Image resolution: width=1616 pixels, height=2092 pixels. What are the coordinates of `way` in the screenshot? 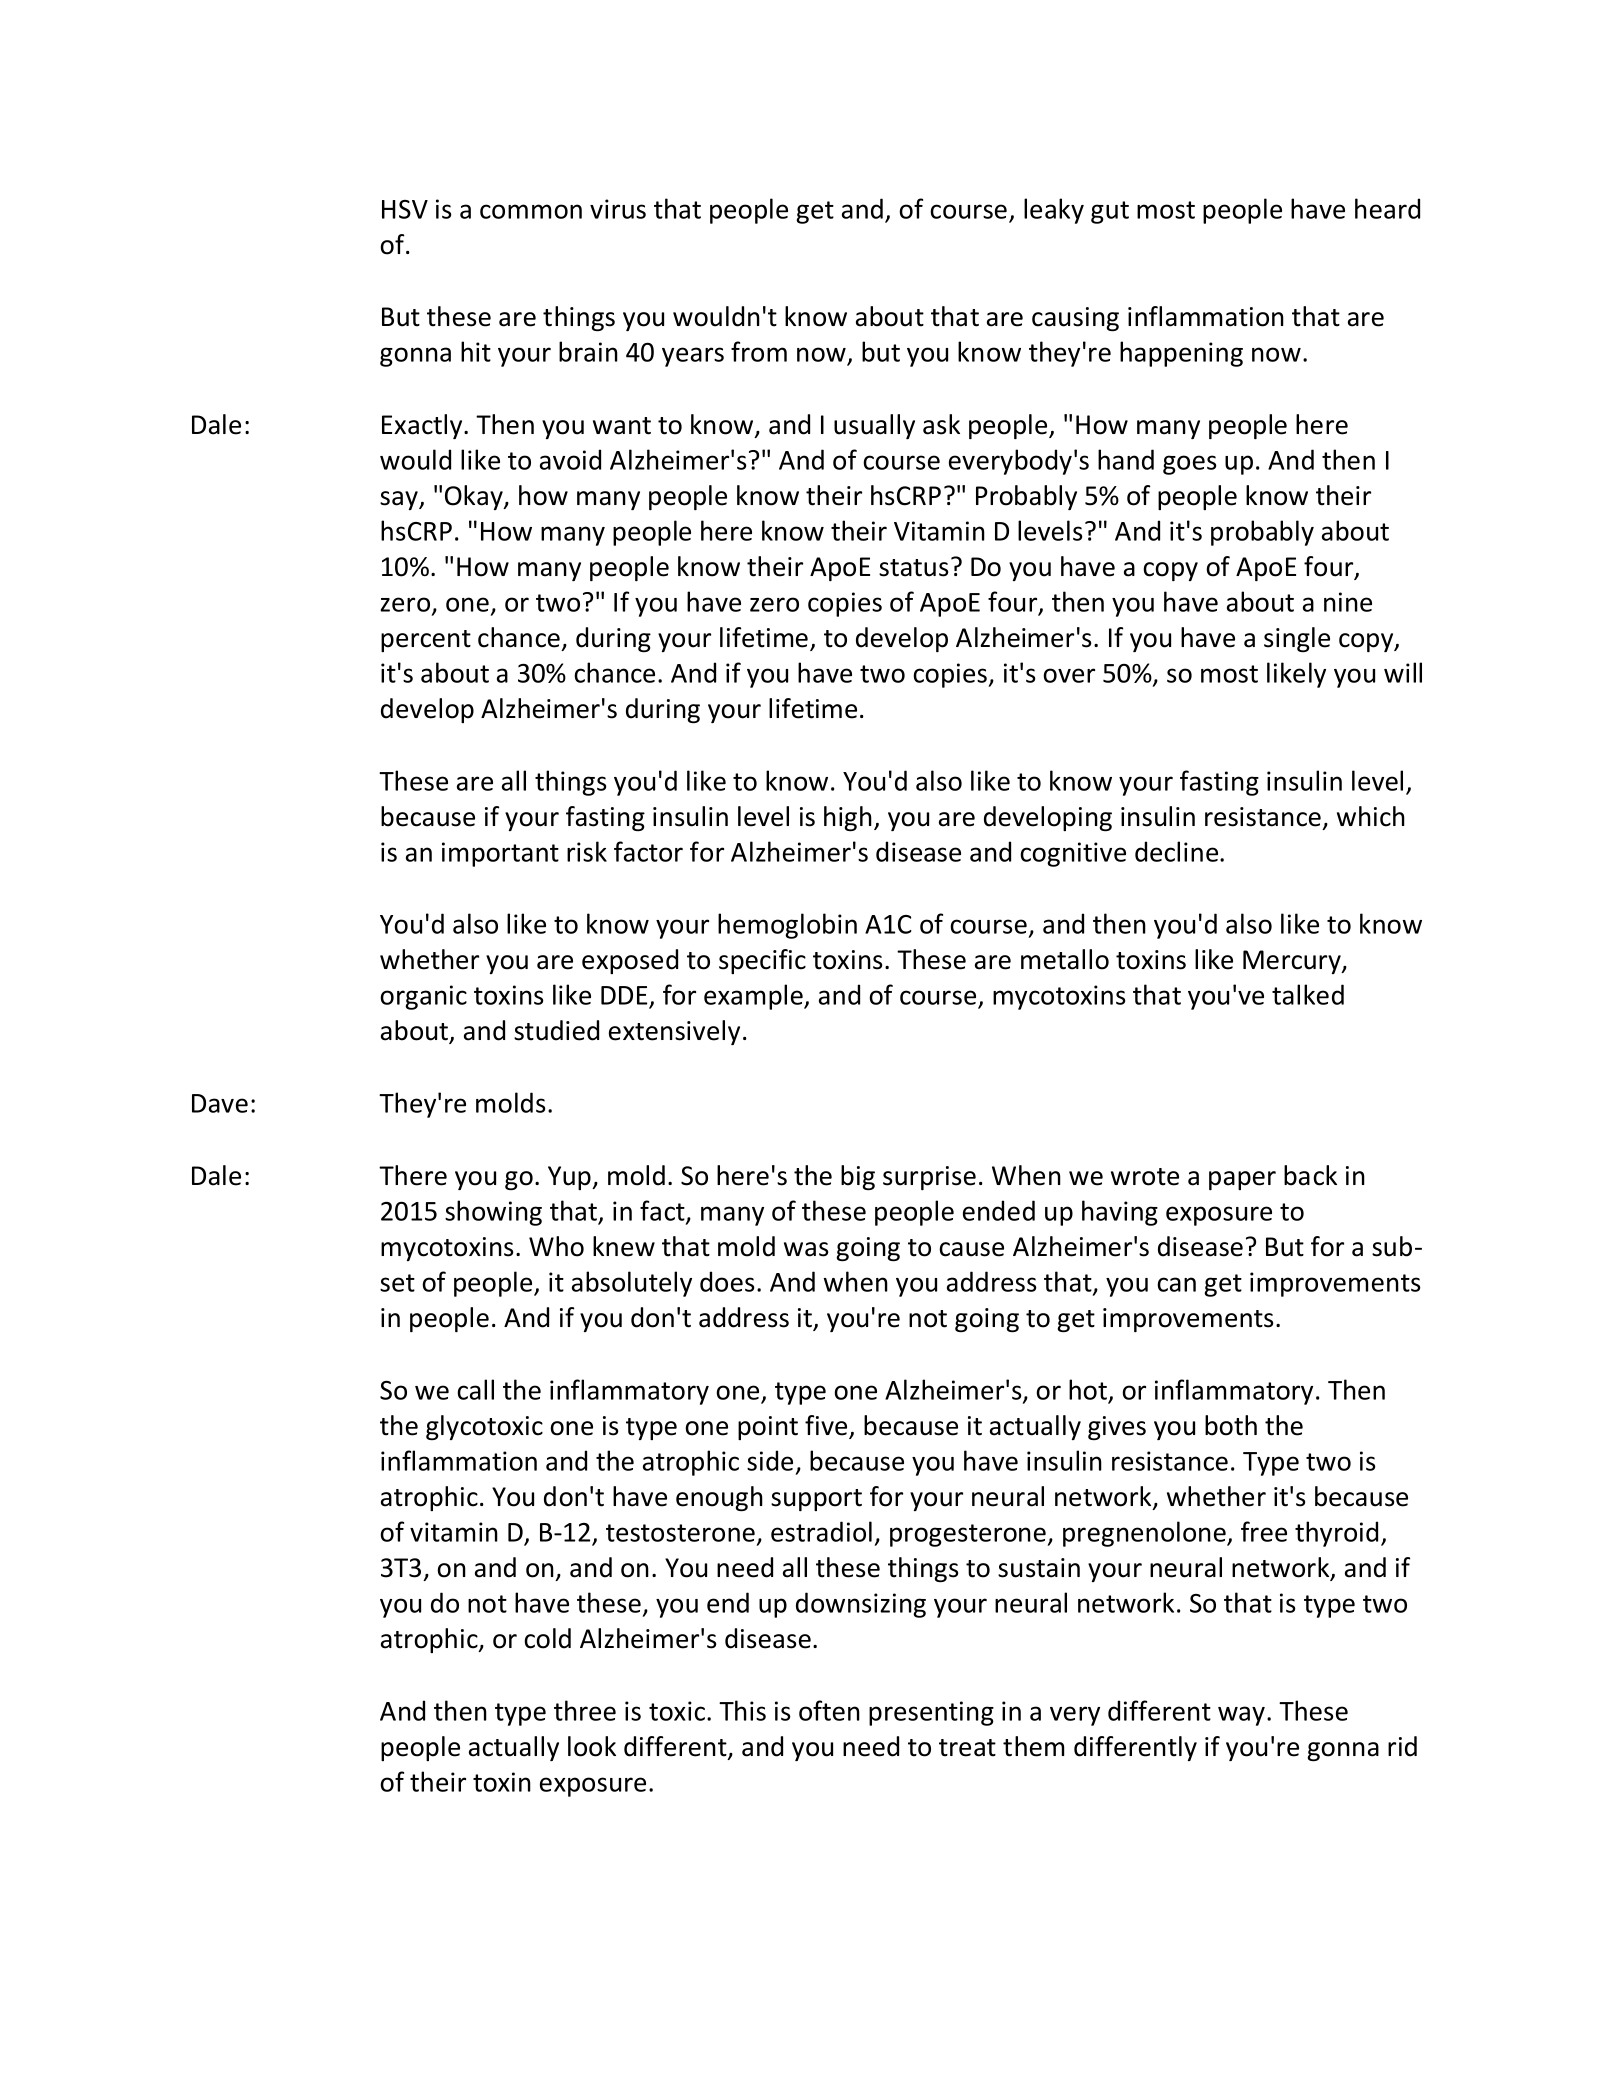 It's located at (1243, 1716).
